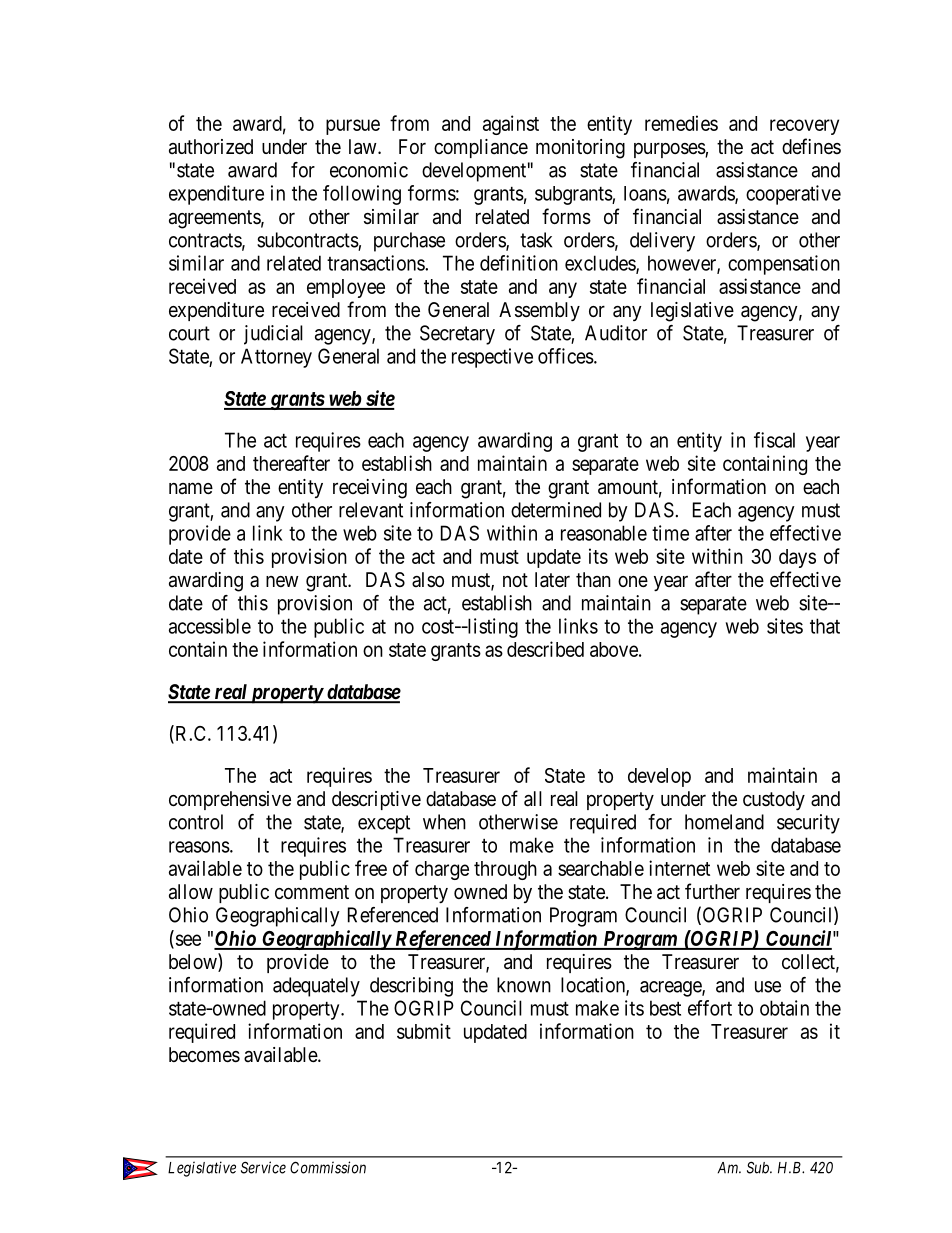  Describe the element at coordinates (282, 581) in the screenshot. I see `new` at that location.
